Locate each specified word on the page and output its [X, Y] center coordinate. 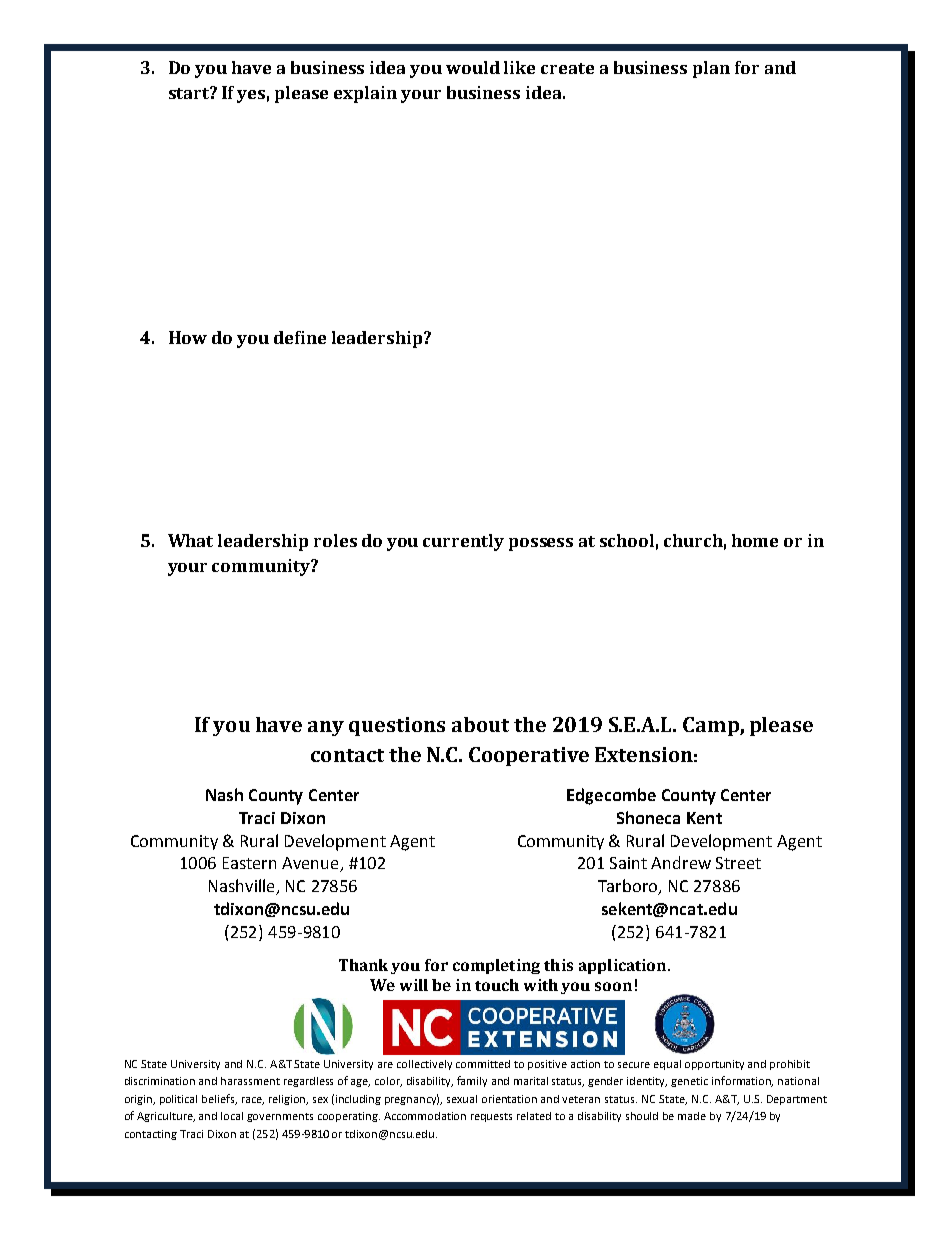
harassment [250, 1081]
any [326, 728]
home [755, 540]
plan [711, 69]
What [190, 540]
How [188, 337]
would [473, 67]
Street [738, 863]
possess [541, 544]
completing [496, 966]
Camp [712, 726]
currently [463, 542]
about [480, 724]
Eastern [249, 863]
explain [365, 94]
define [300, 337]
